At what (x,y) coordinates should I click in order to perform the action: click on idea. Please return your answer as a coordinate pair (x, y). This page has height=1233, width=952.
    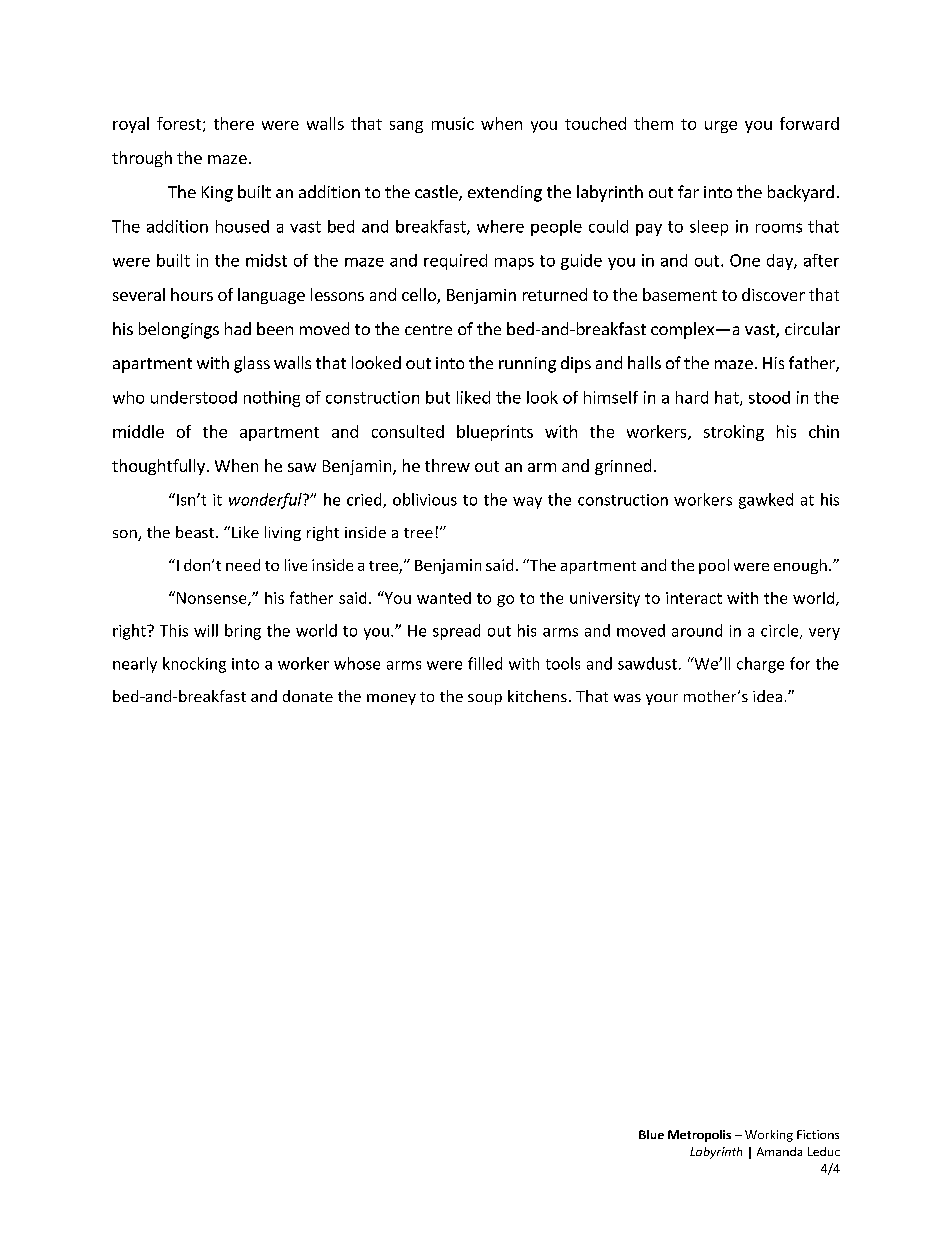
    Looking at the image, I should click on (767, 696).
